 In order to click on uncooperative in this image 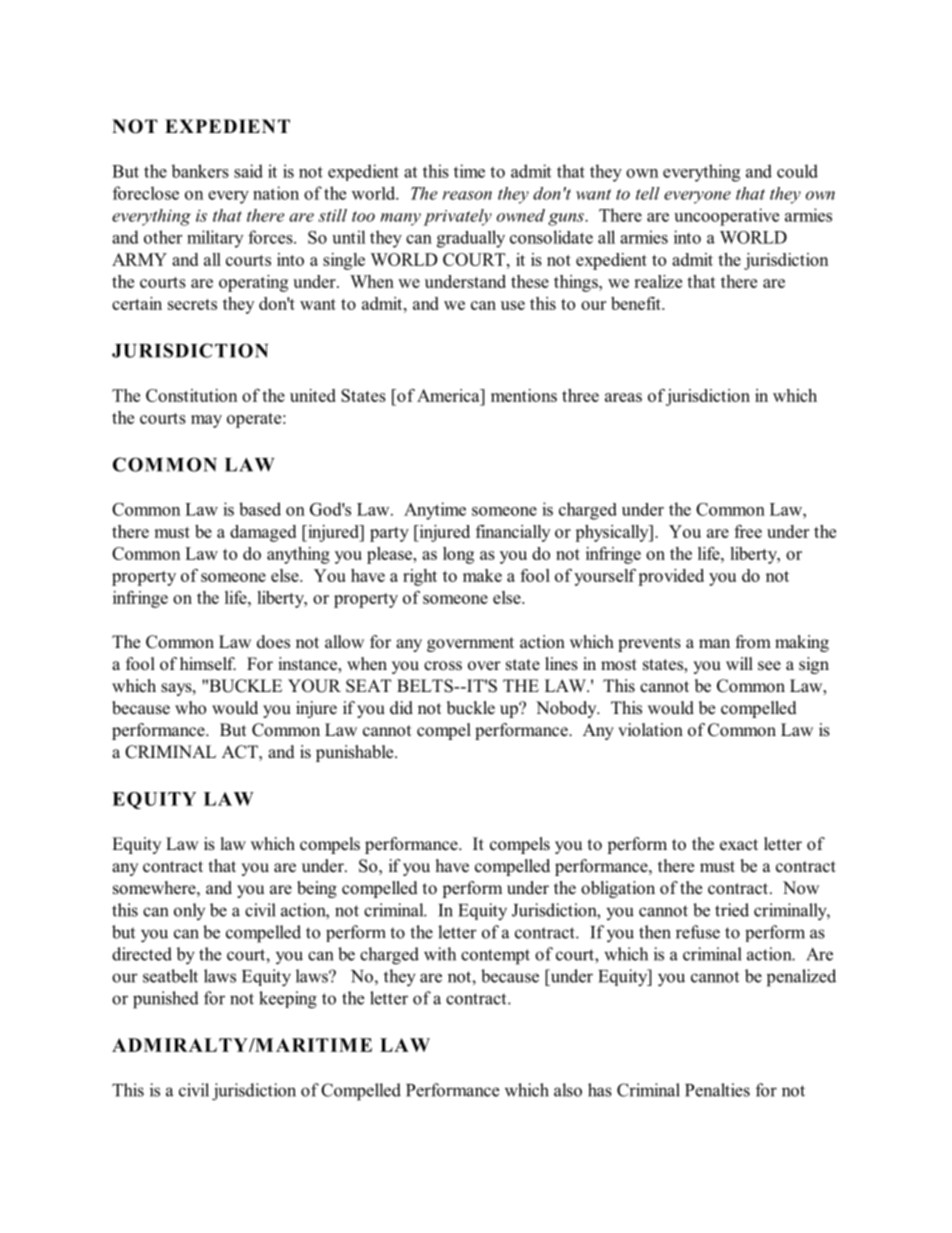, I will do `click(726, 217)`.
